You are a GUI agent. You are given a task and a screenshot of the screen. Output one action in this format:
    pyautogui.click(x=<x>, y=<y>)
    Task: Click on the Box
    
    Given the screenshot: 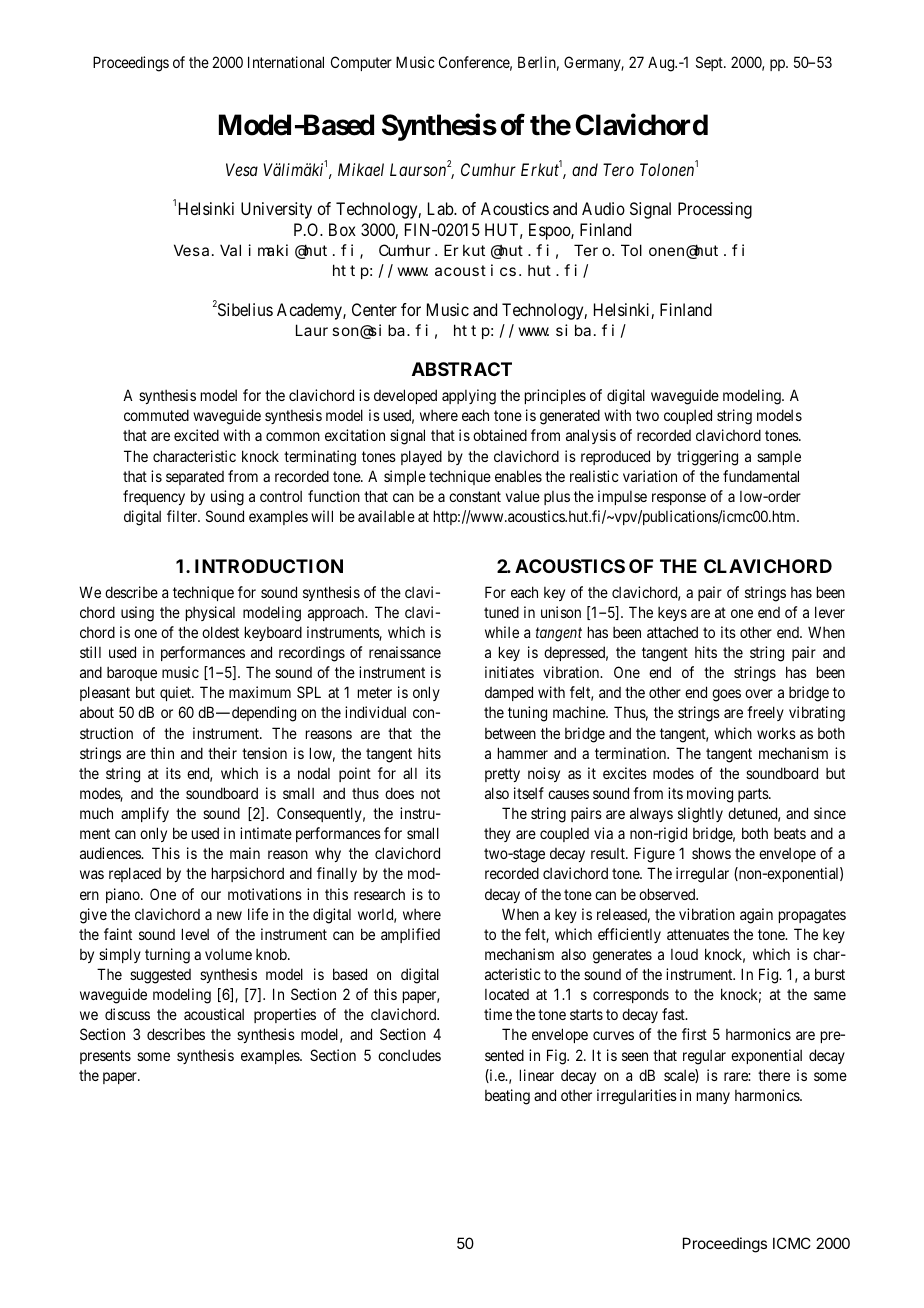 What is the action you would take?
    pyautogui.click(x=342, y=229)
